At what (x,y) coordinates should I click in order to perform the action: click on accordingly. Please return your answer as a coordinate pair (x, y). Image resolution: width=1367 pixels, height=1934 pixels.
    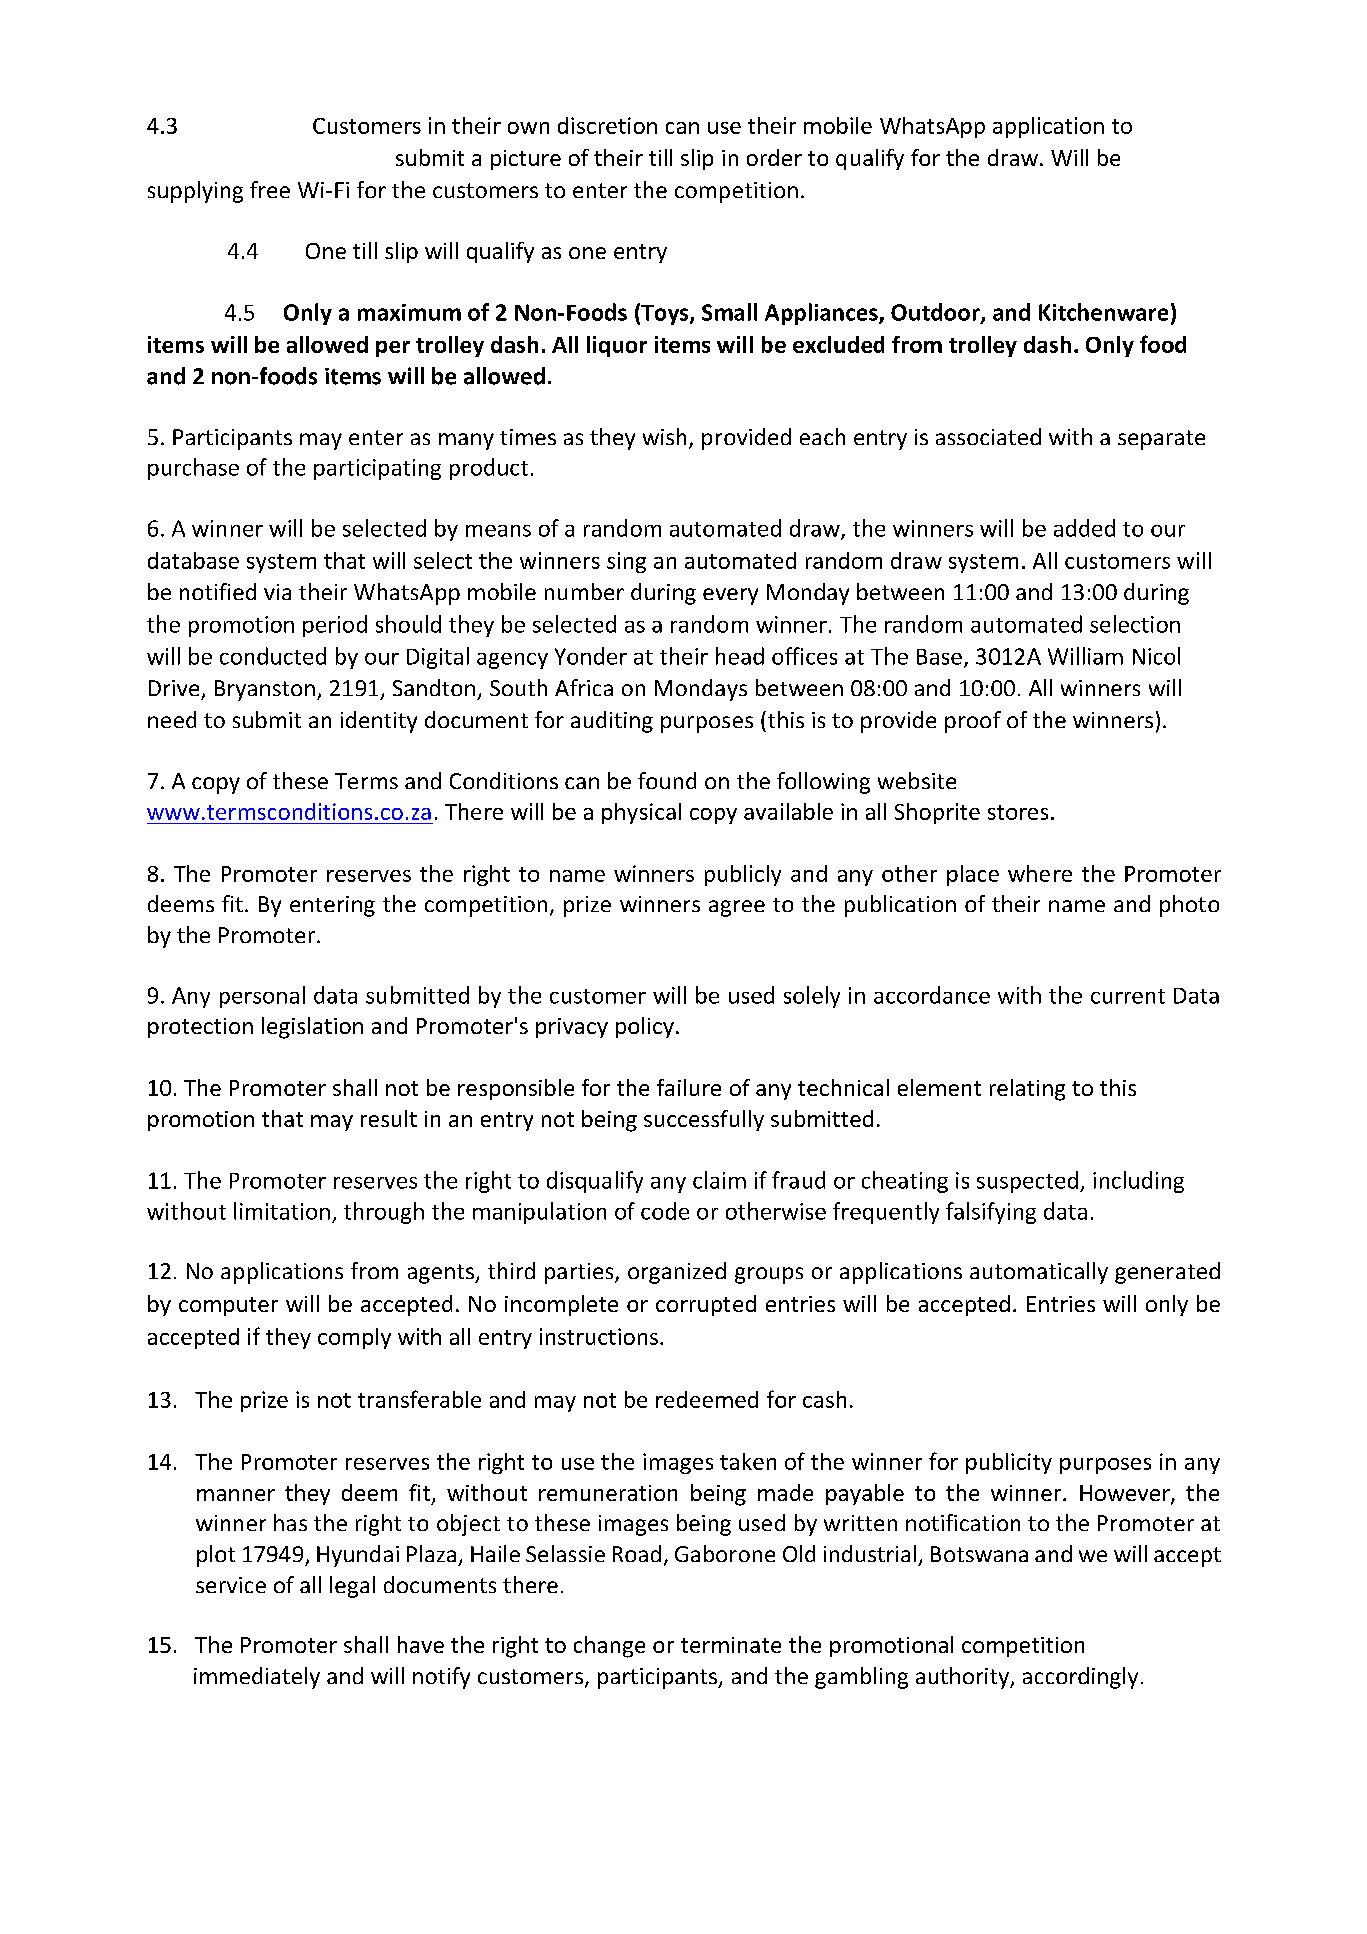
    Looking at the image, I should click on (1080, 1678).
